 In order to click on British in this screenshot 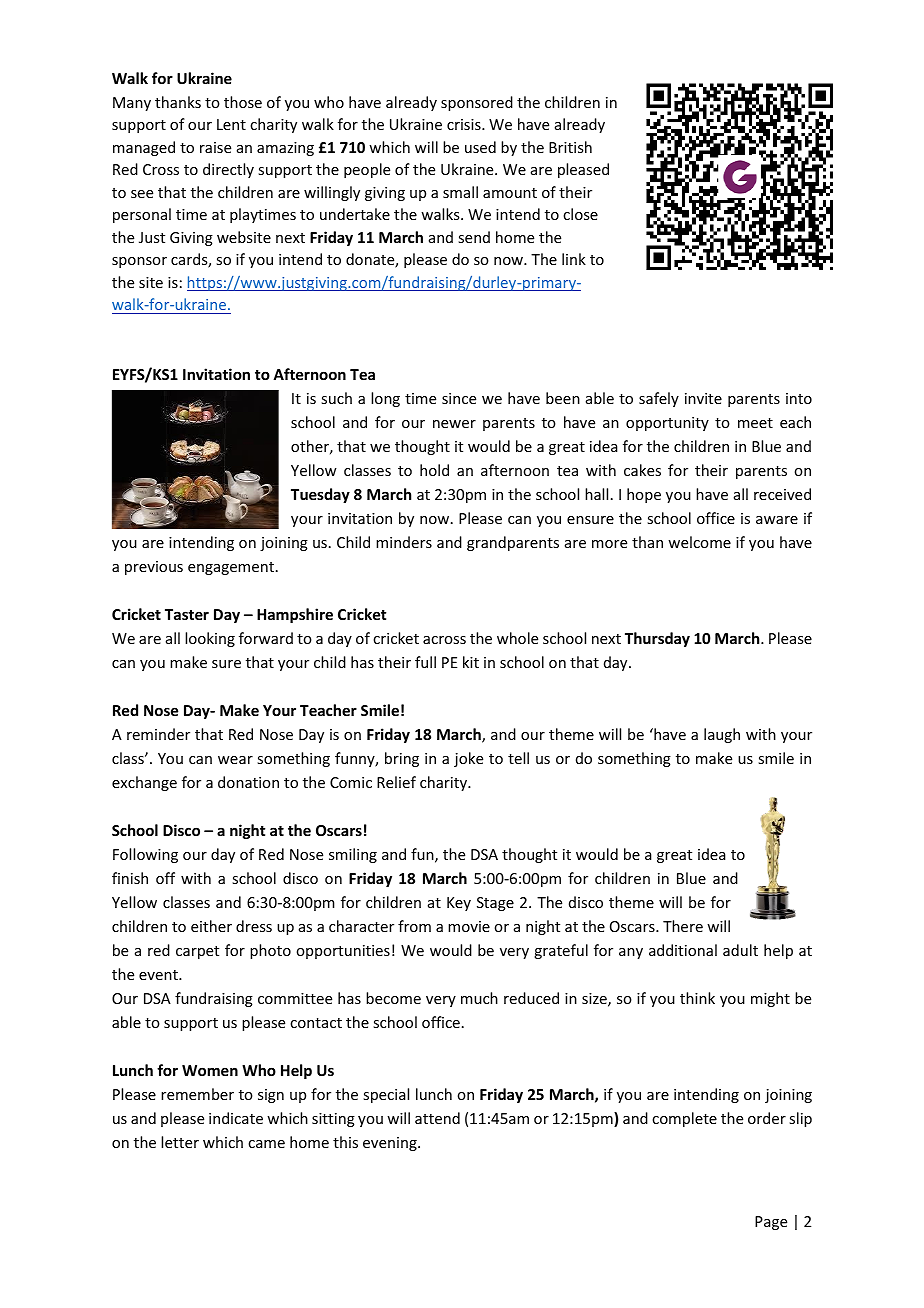, I will do `click(570, 147)`.
